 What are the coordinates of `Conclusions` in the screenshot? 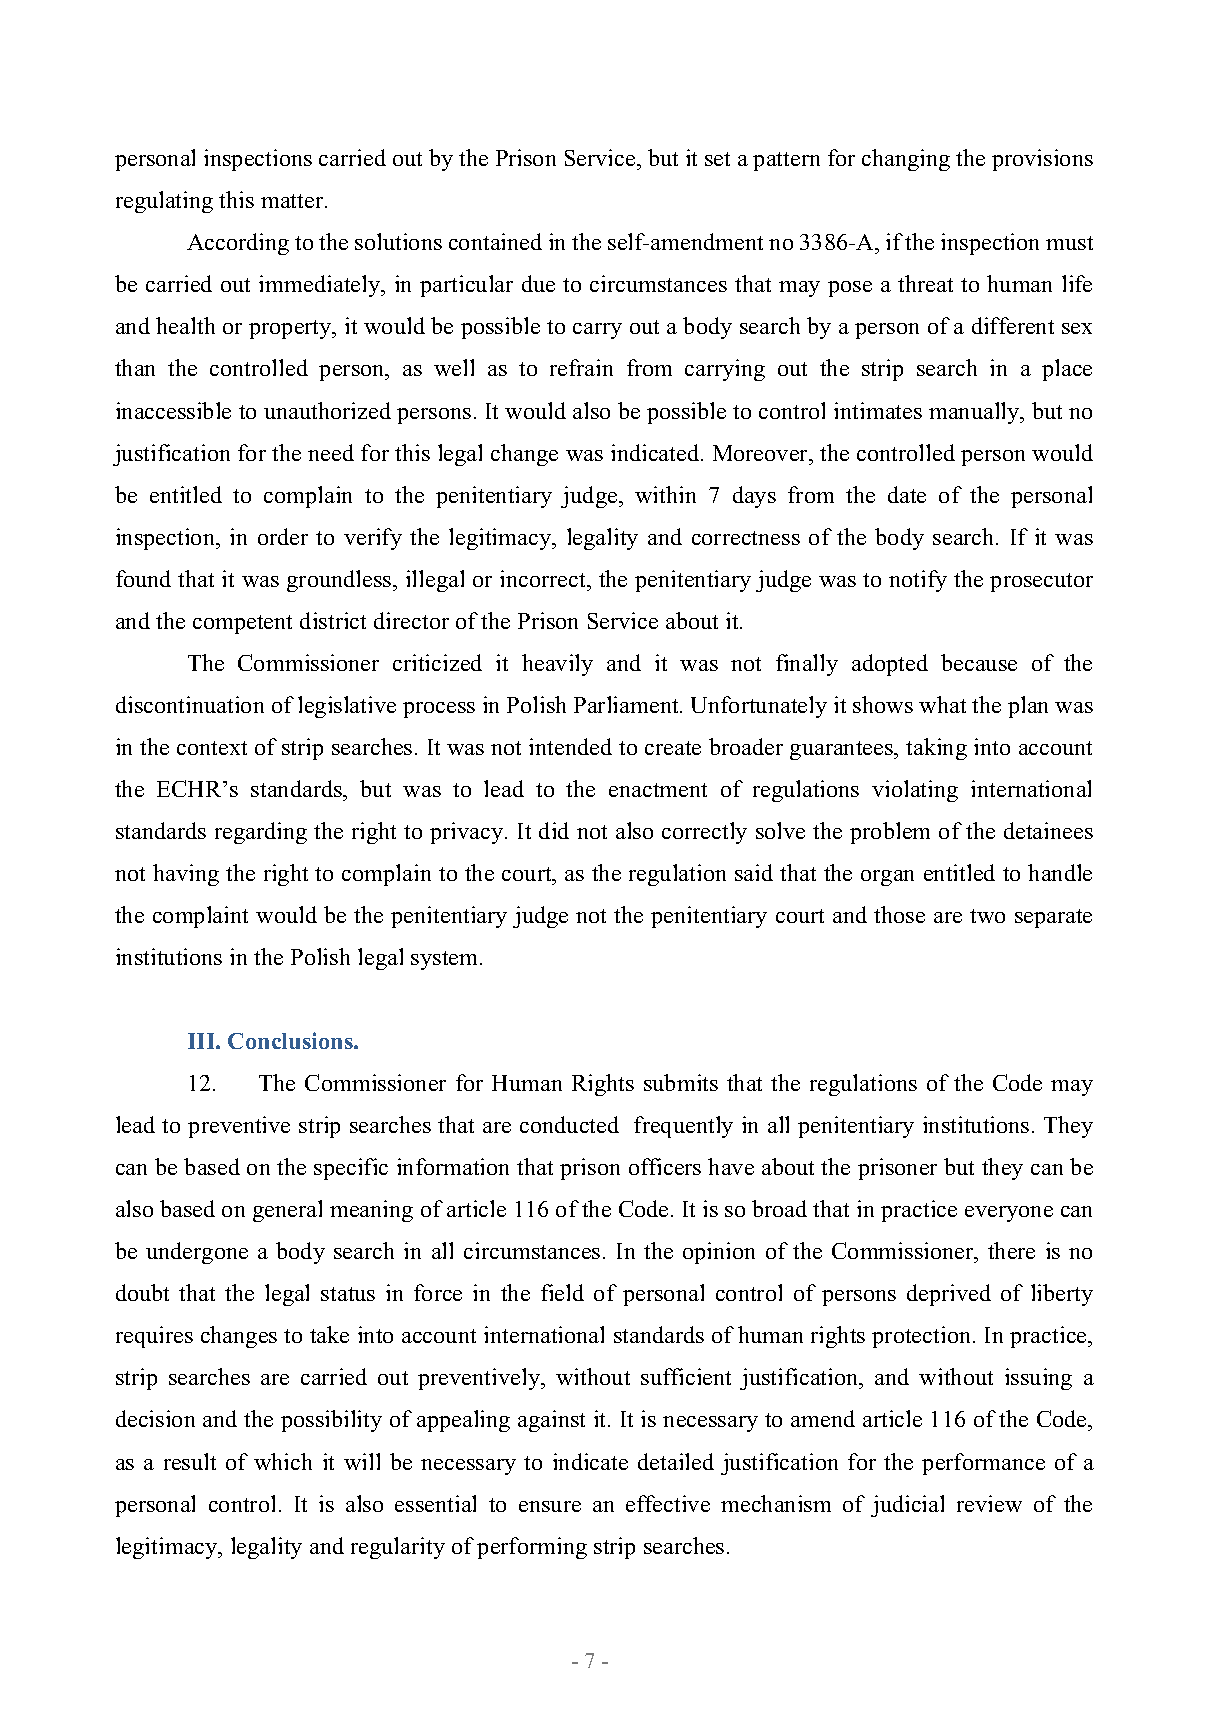 It's located at (291, 1040).
